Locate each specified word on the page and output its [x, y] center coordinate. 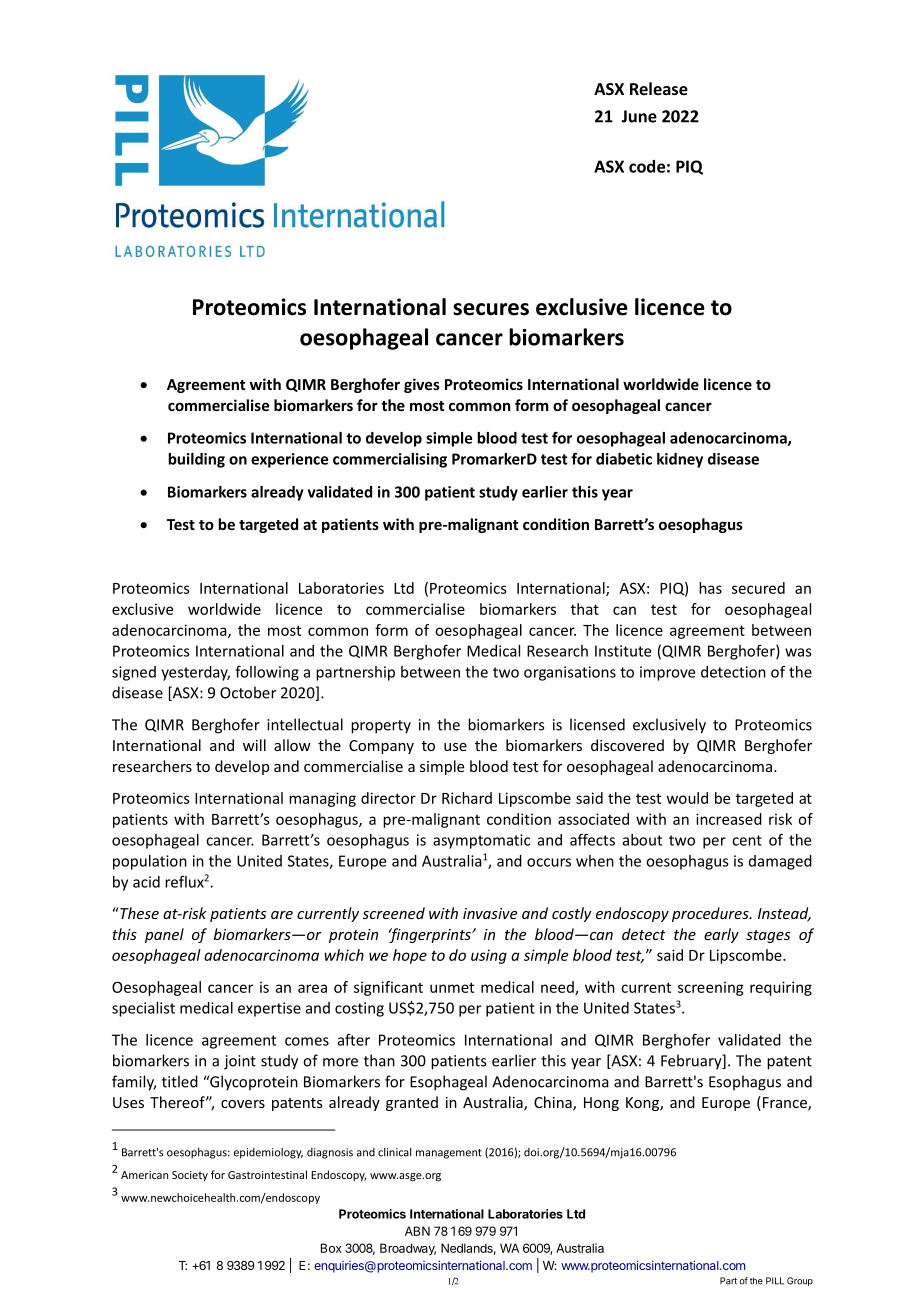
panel [164, 935]
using [489, 956]
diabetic [624, 459]
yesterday [195, 673]
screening [711, 988]
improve [667, 673]
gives [422, 385]
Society [190, 1176]
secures [491, 309]
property [381, 727]
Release [659, 88]
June [639, 116]
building [196, 460]
